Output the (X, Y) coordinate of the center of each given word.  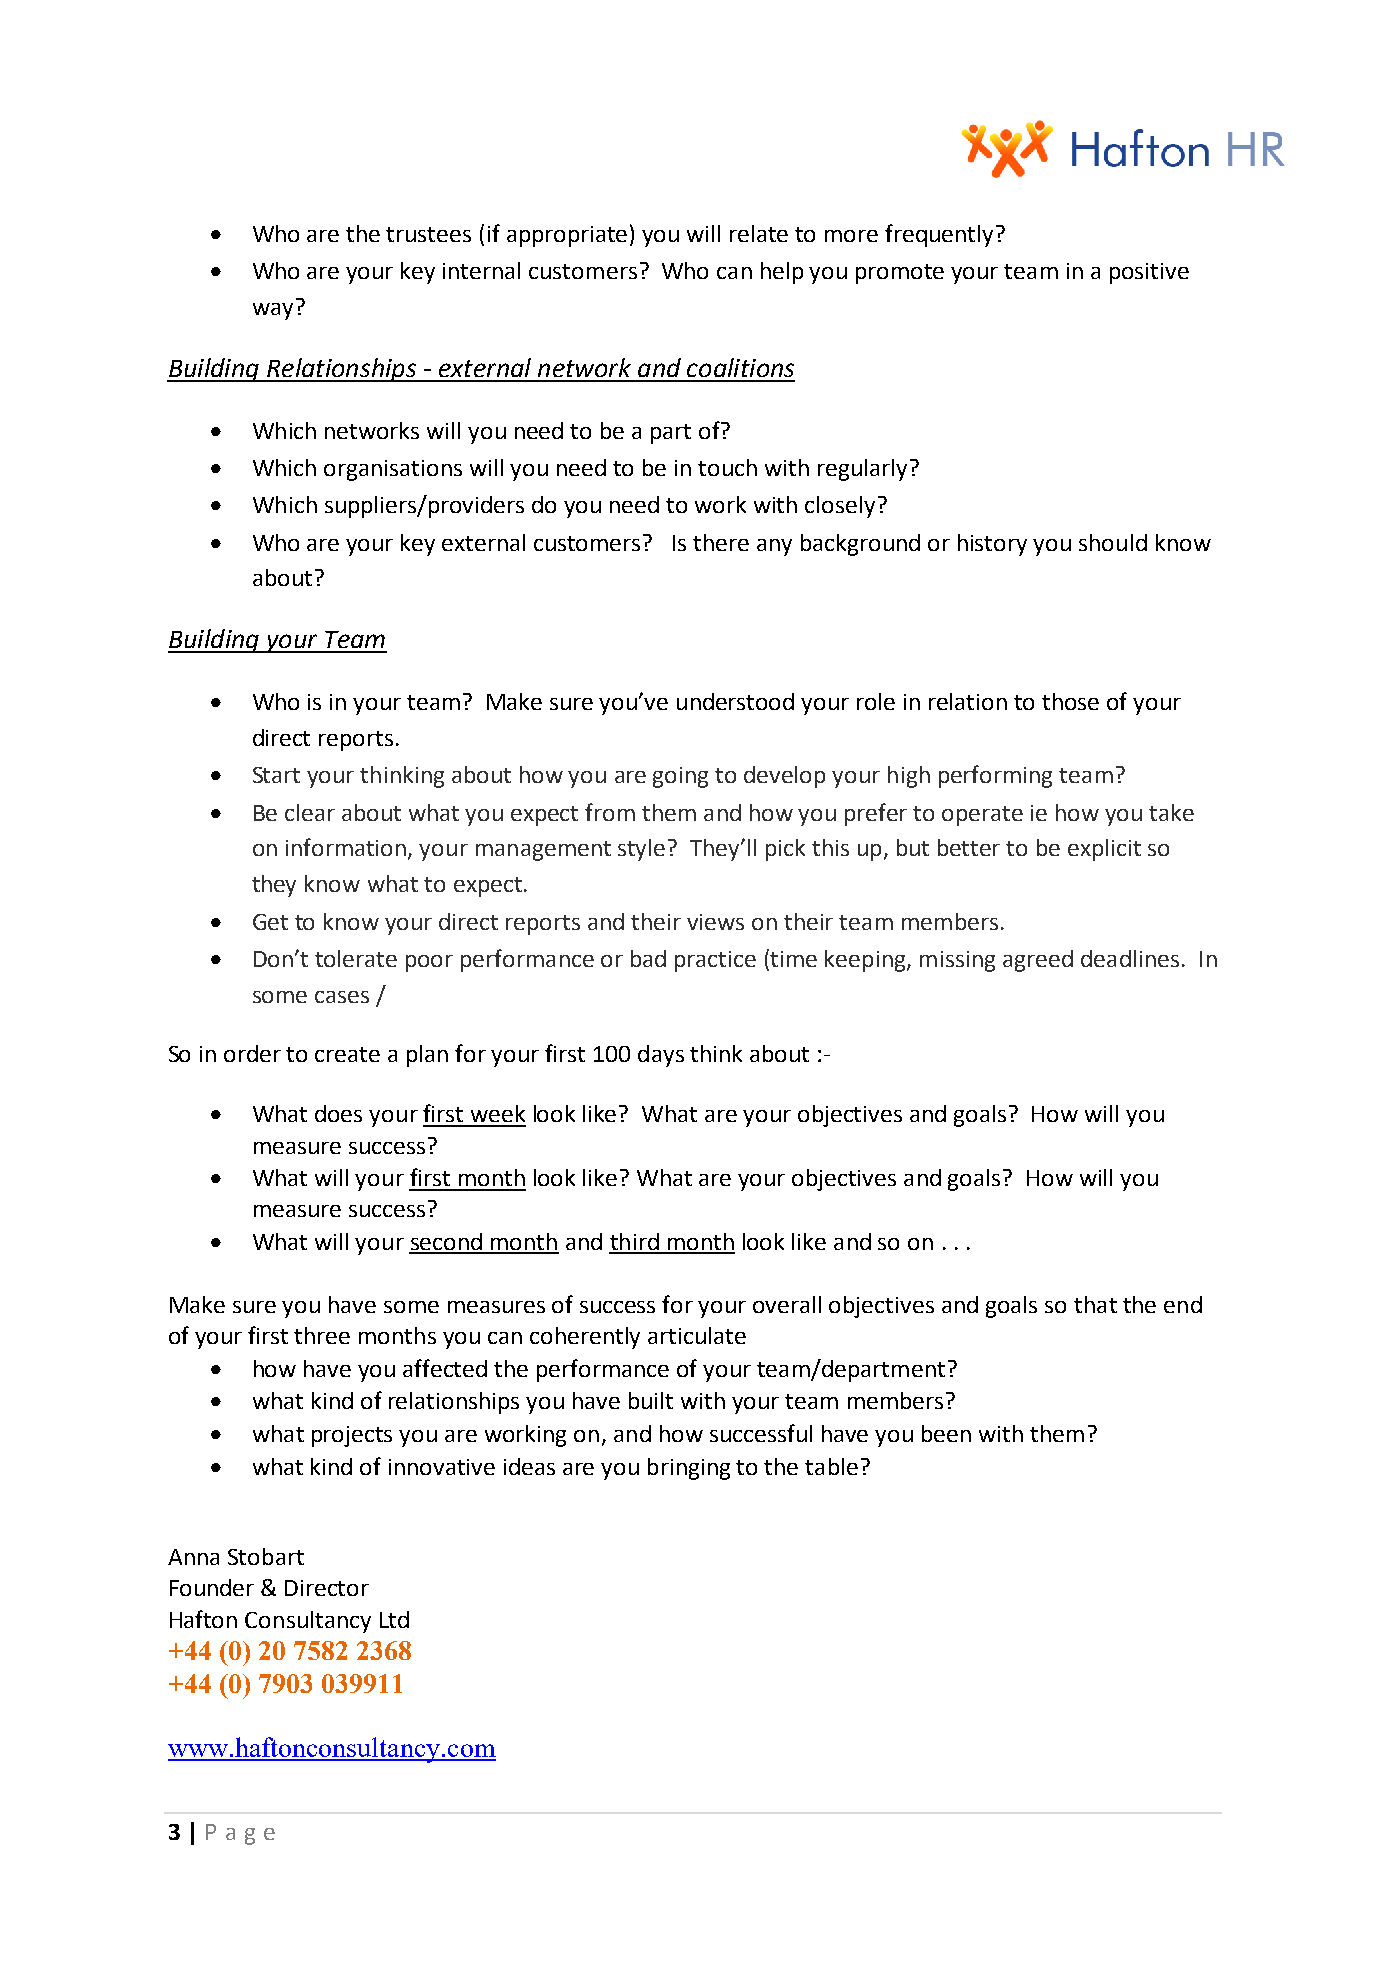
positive (1149, 273)
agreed (1038, 961)
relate (759, 233)
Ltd (394, 1619)
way (273, 311)
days (661, 1056)
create (347, 1054)
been (946, 1433)
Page (240, 1834)
